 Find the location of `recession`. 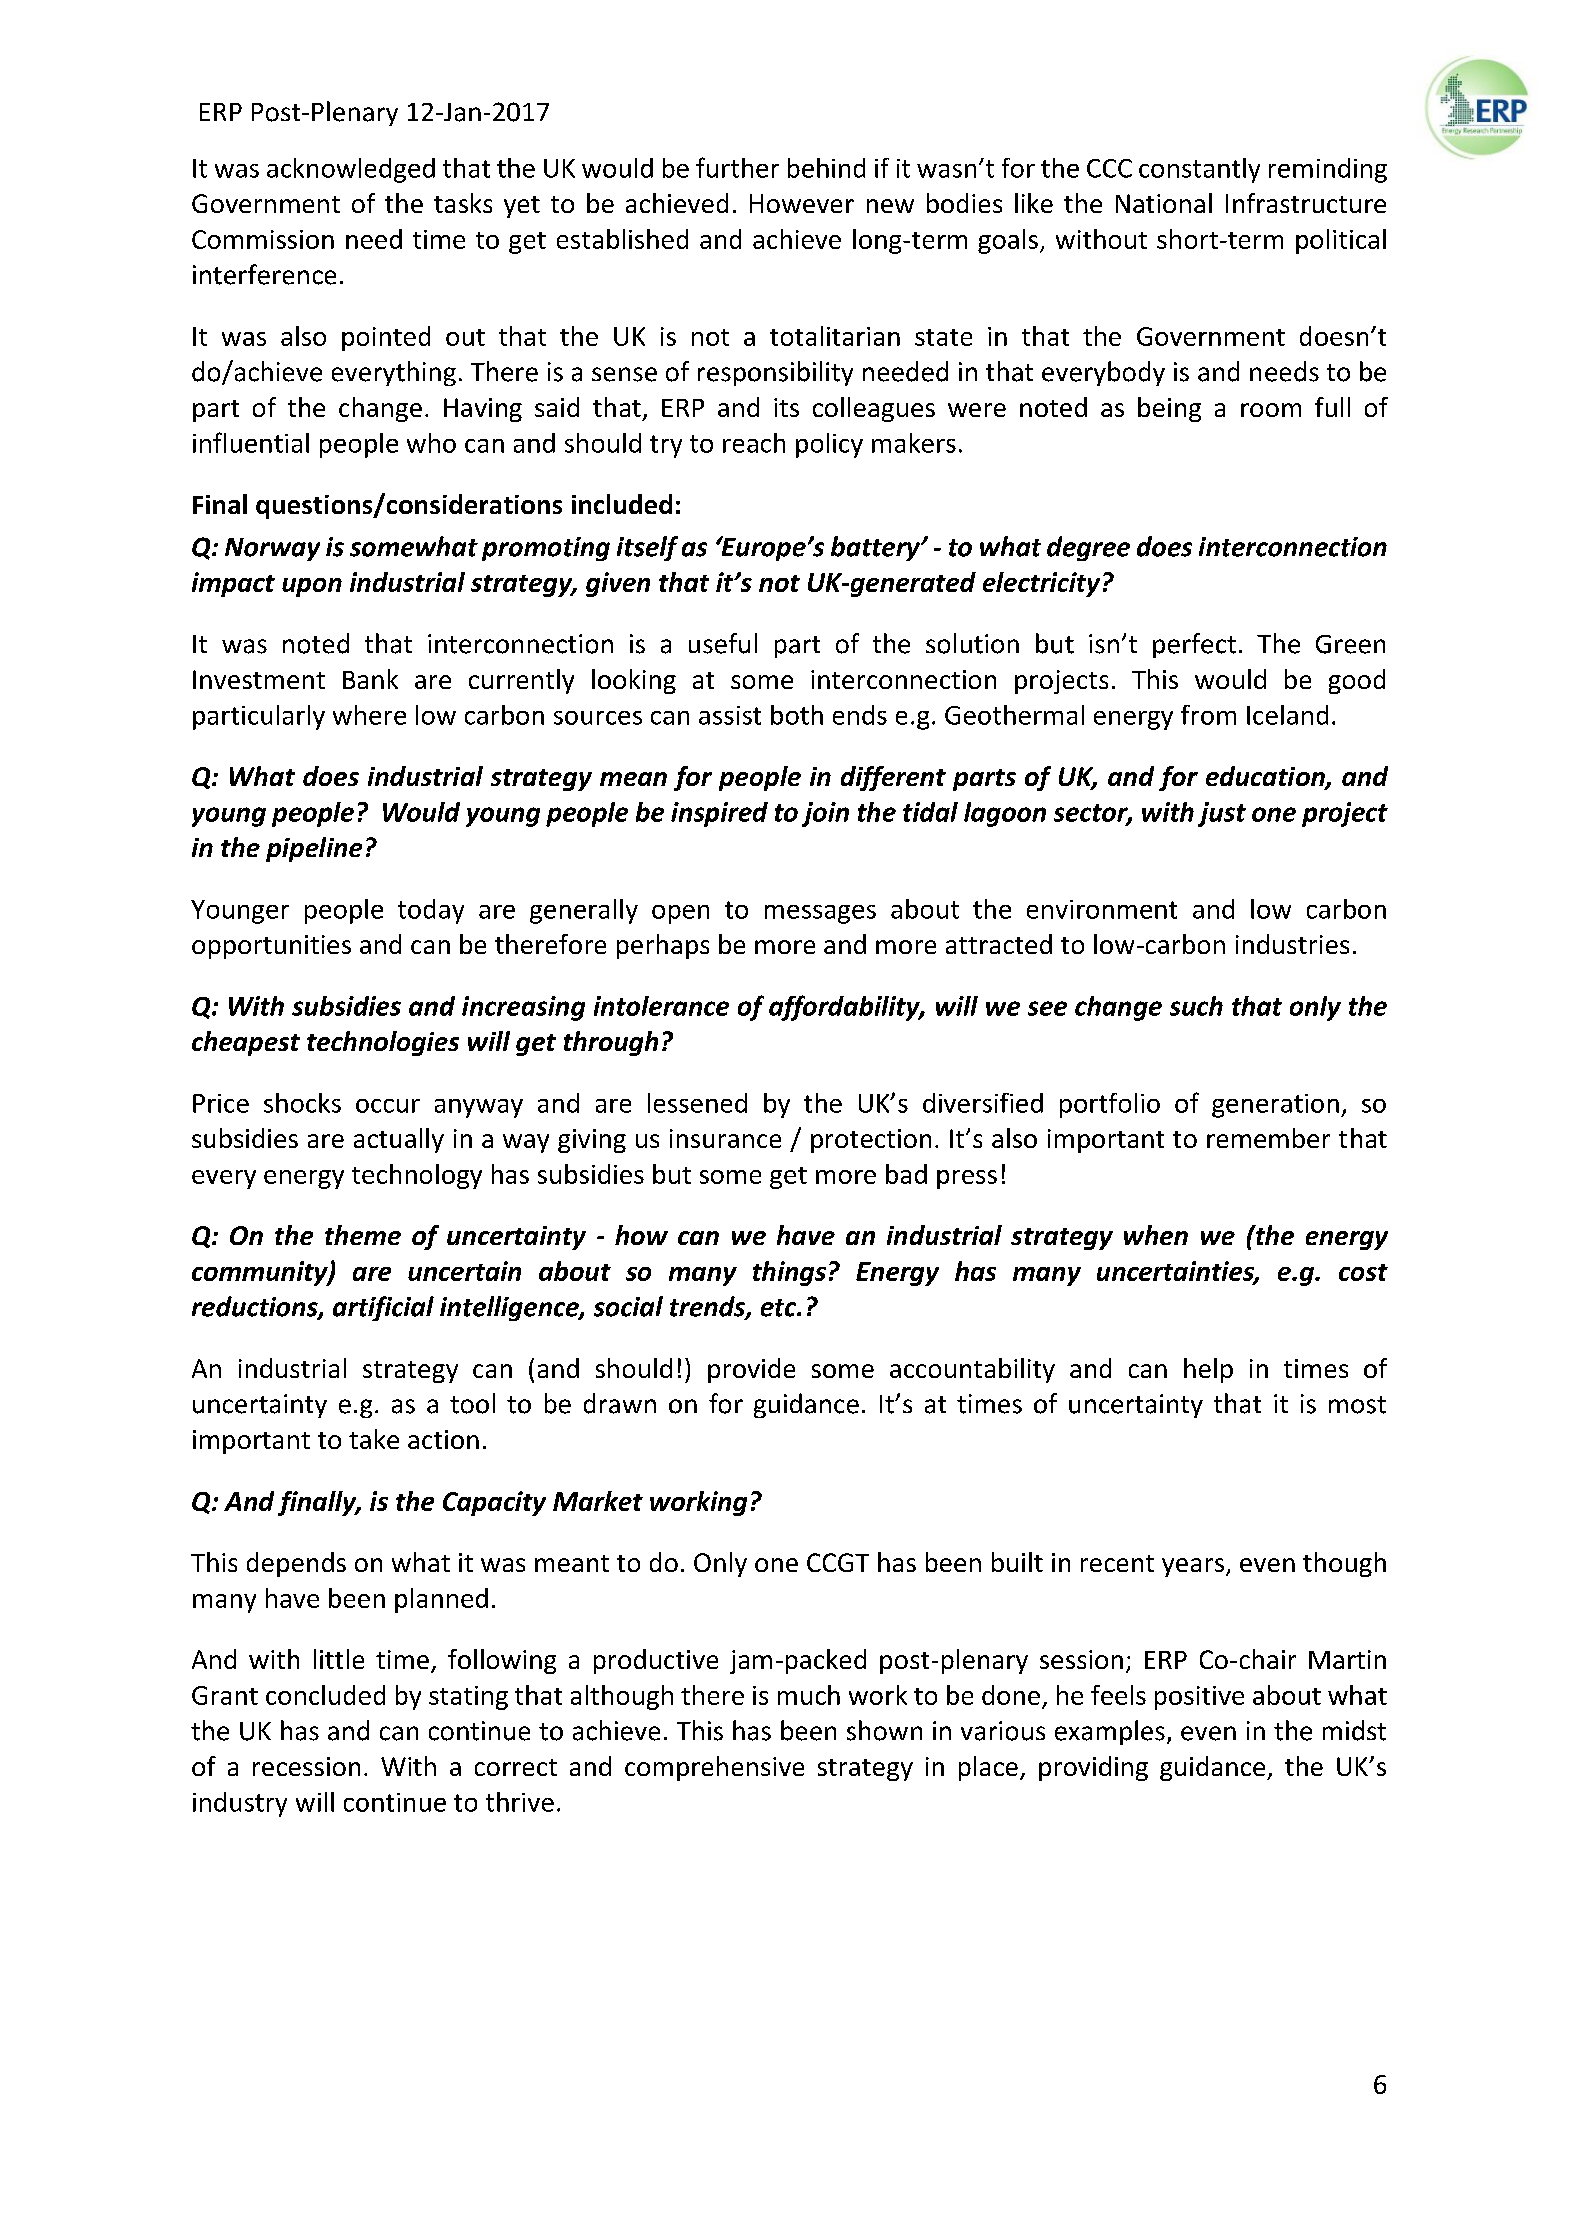

recession is located at coordinates (306, 1766).
